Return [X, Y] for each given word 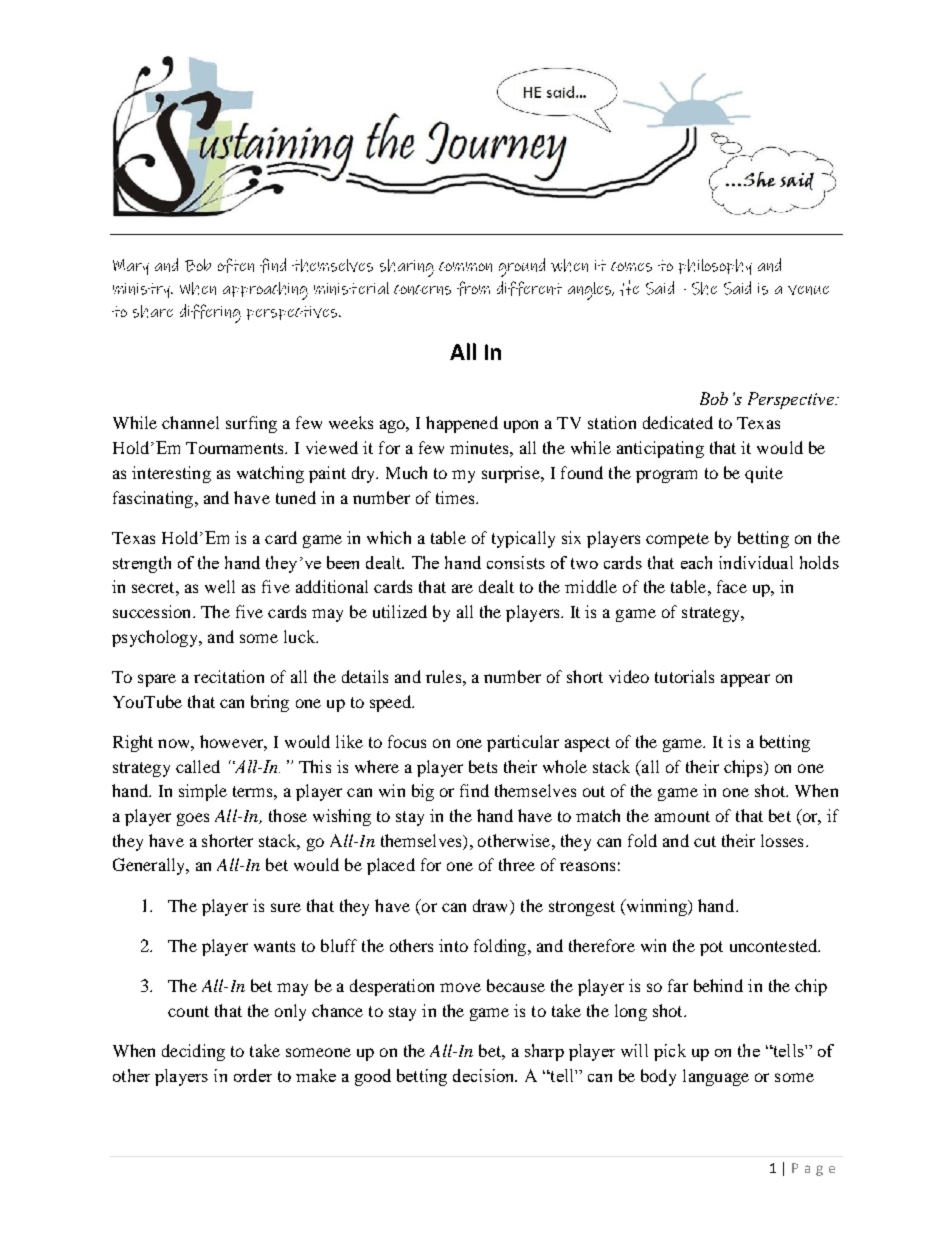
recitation [229, 676]
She [704, 288]
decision [485, 1075]
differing [210, 313]
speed [391, 703]
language [716, 1077]
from [473, 288]
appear [745, 680]
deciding [193, 1052]
